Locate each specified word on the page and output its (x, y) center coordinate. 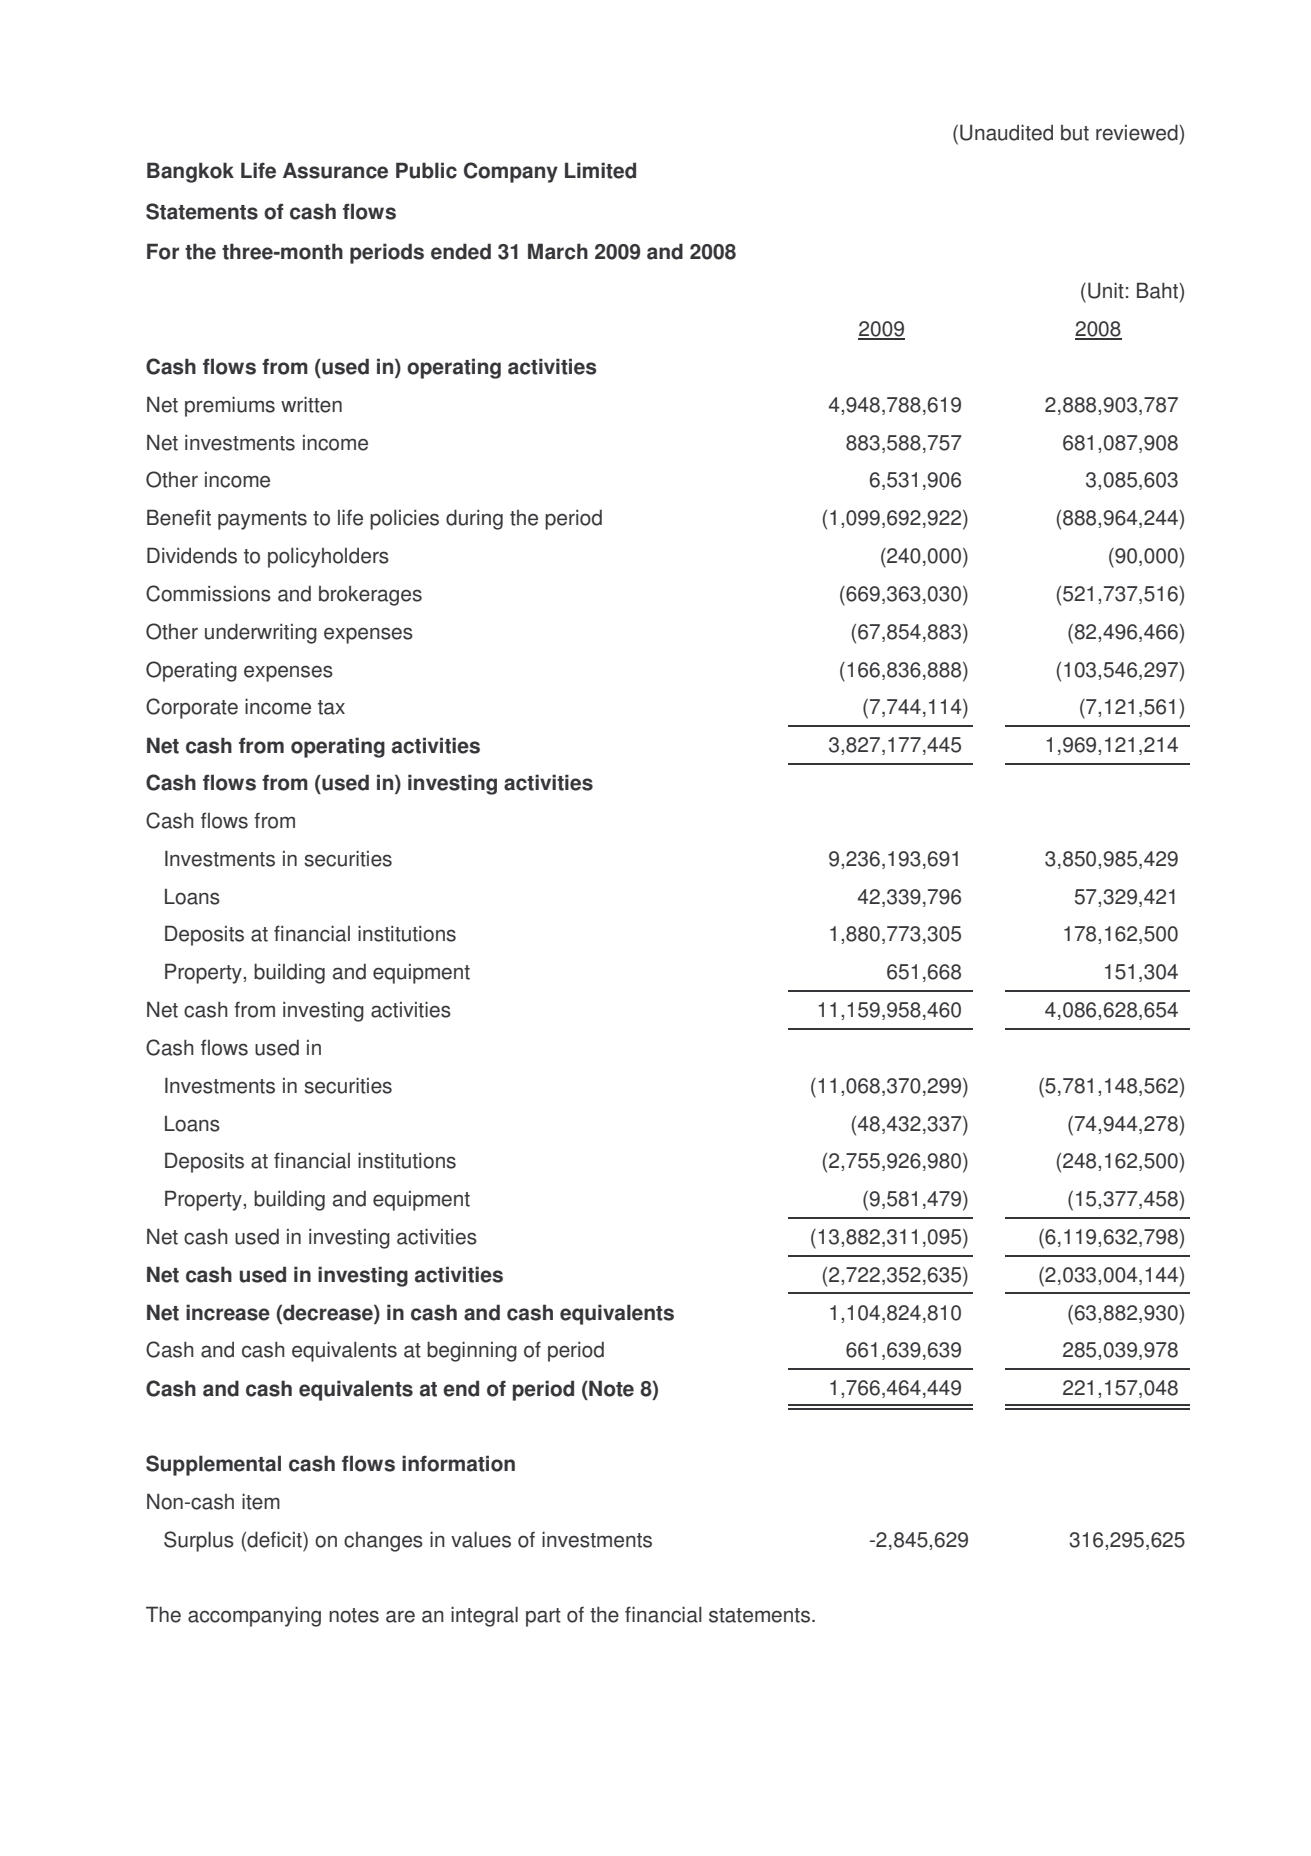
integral (484, 1616)
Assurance (335, 170)
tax (331, 707)
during (474, 519)
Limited (600, 170)
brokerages (370, 596)
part (543, 1617)
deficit (274, 1540)
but (1075, 133)
